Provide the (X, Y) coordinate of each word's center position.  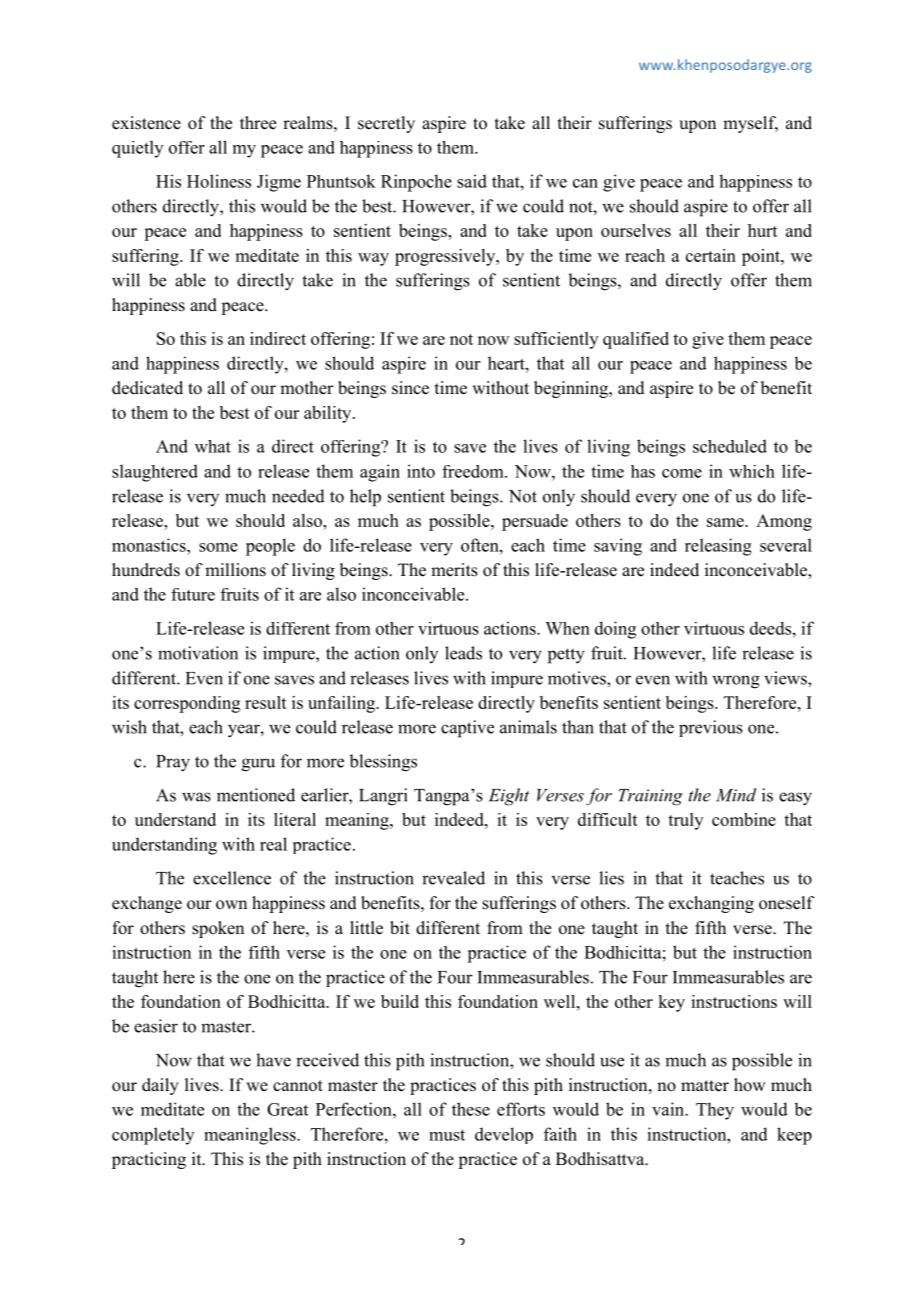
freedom (474, 471)
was (196, 797)
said (472, 181)
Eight (509, 797)
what (213, 446)
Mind (736, 795)
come (682, 473)
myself (750, 124)
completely (153, 1136)
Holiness (219, 181)
